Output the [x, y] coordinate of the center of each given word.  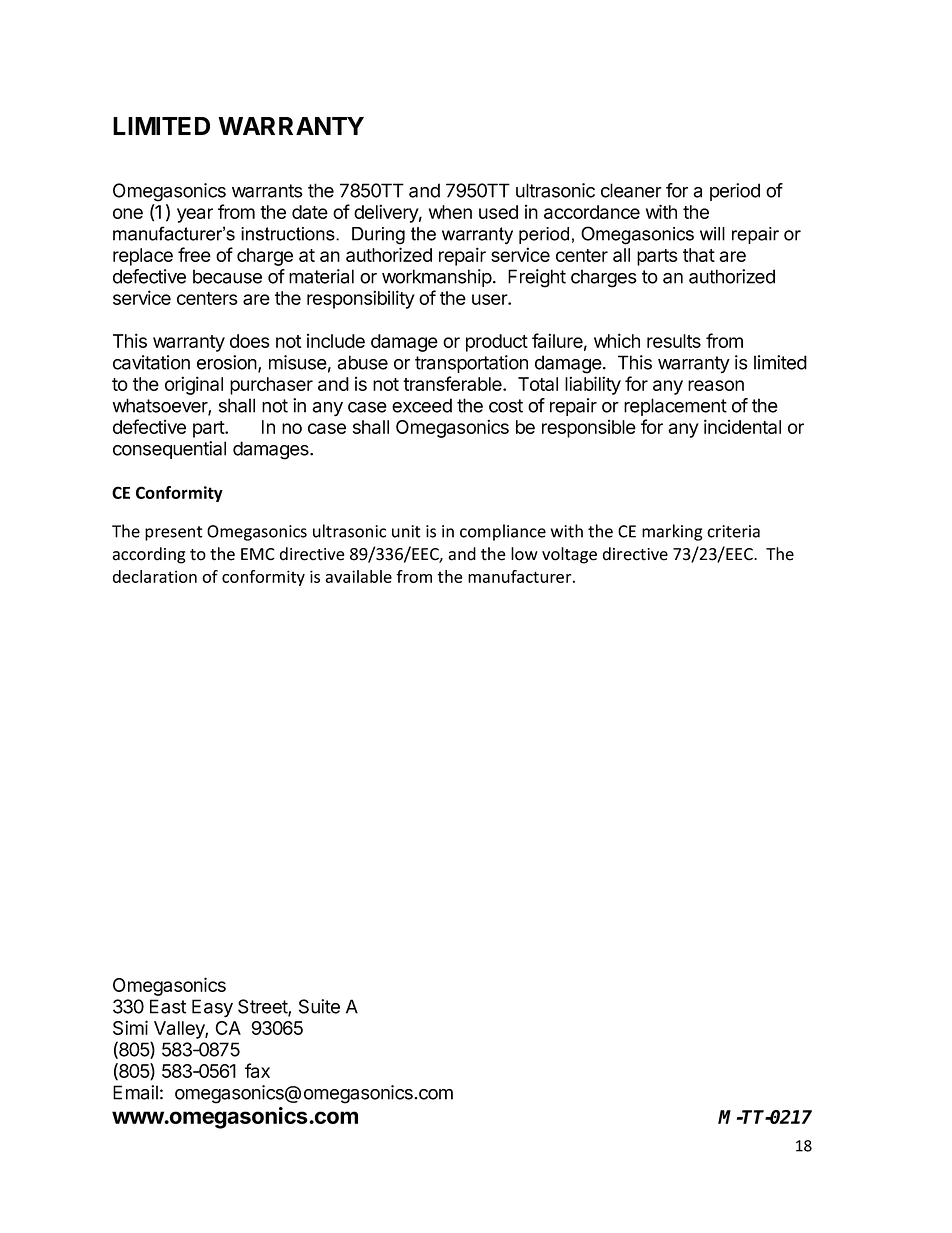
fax [257, 1070]
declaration [155, 576]
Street [263, 1007]
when [450, 212]
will [712, 234]
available [358, 576]
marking [672, 532]
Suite [319, 1006]
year [195, 215]
